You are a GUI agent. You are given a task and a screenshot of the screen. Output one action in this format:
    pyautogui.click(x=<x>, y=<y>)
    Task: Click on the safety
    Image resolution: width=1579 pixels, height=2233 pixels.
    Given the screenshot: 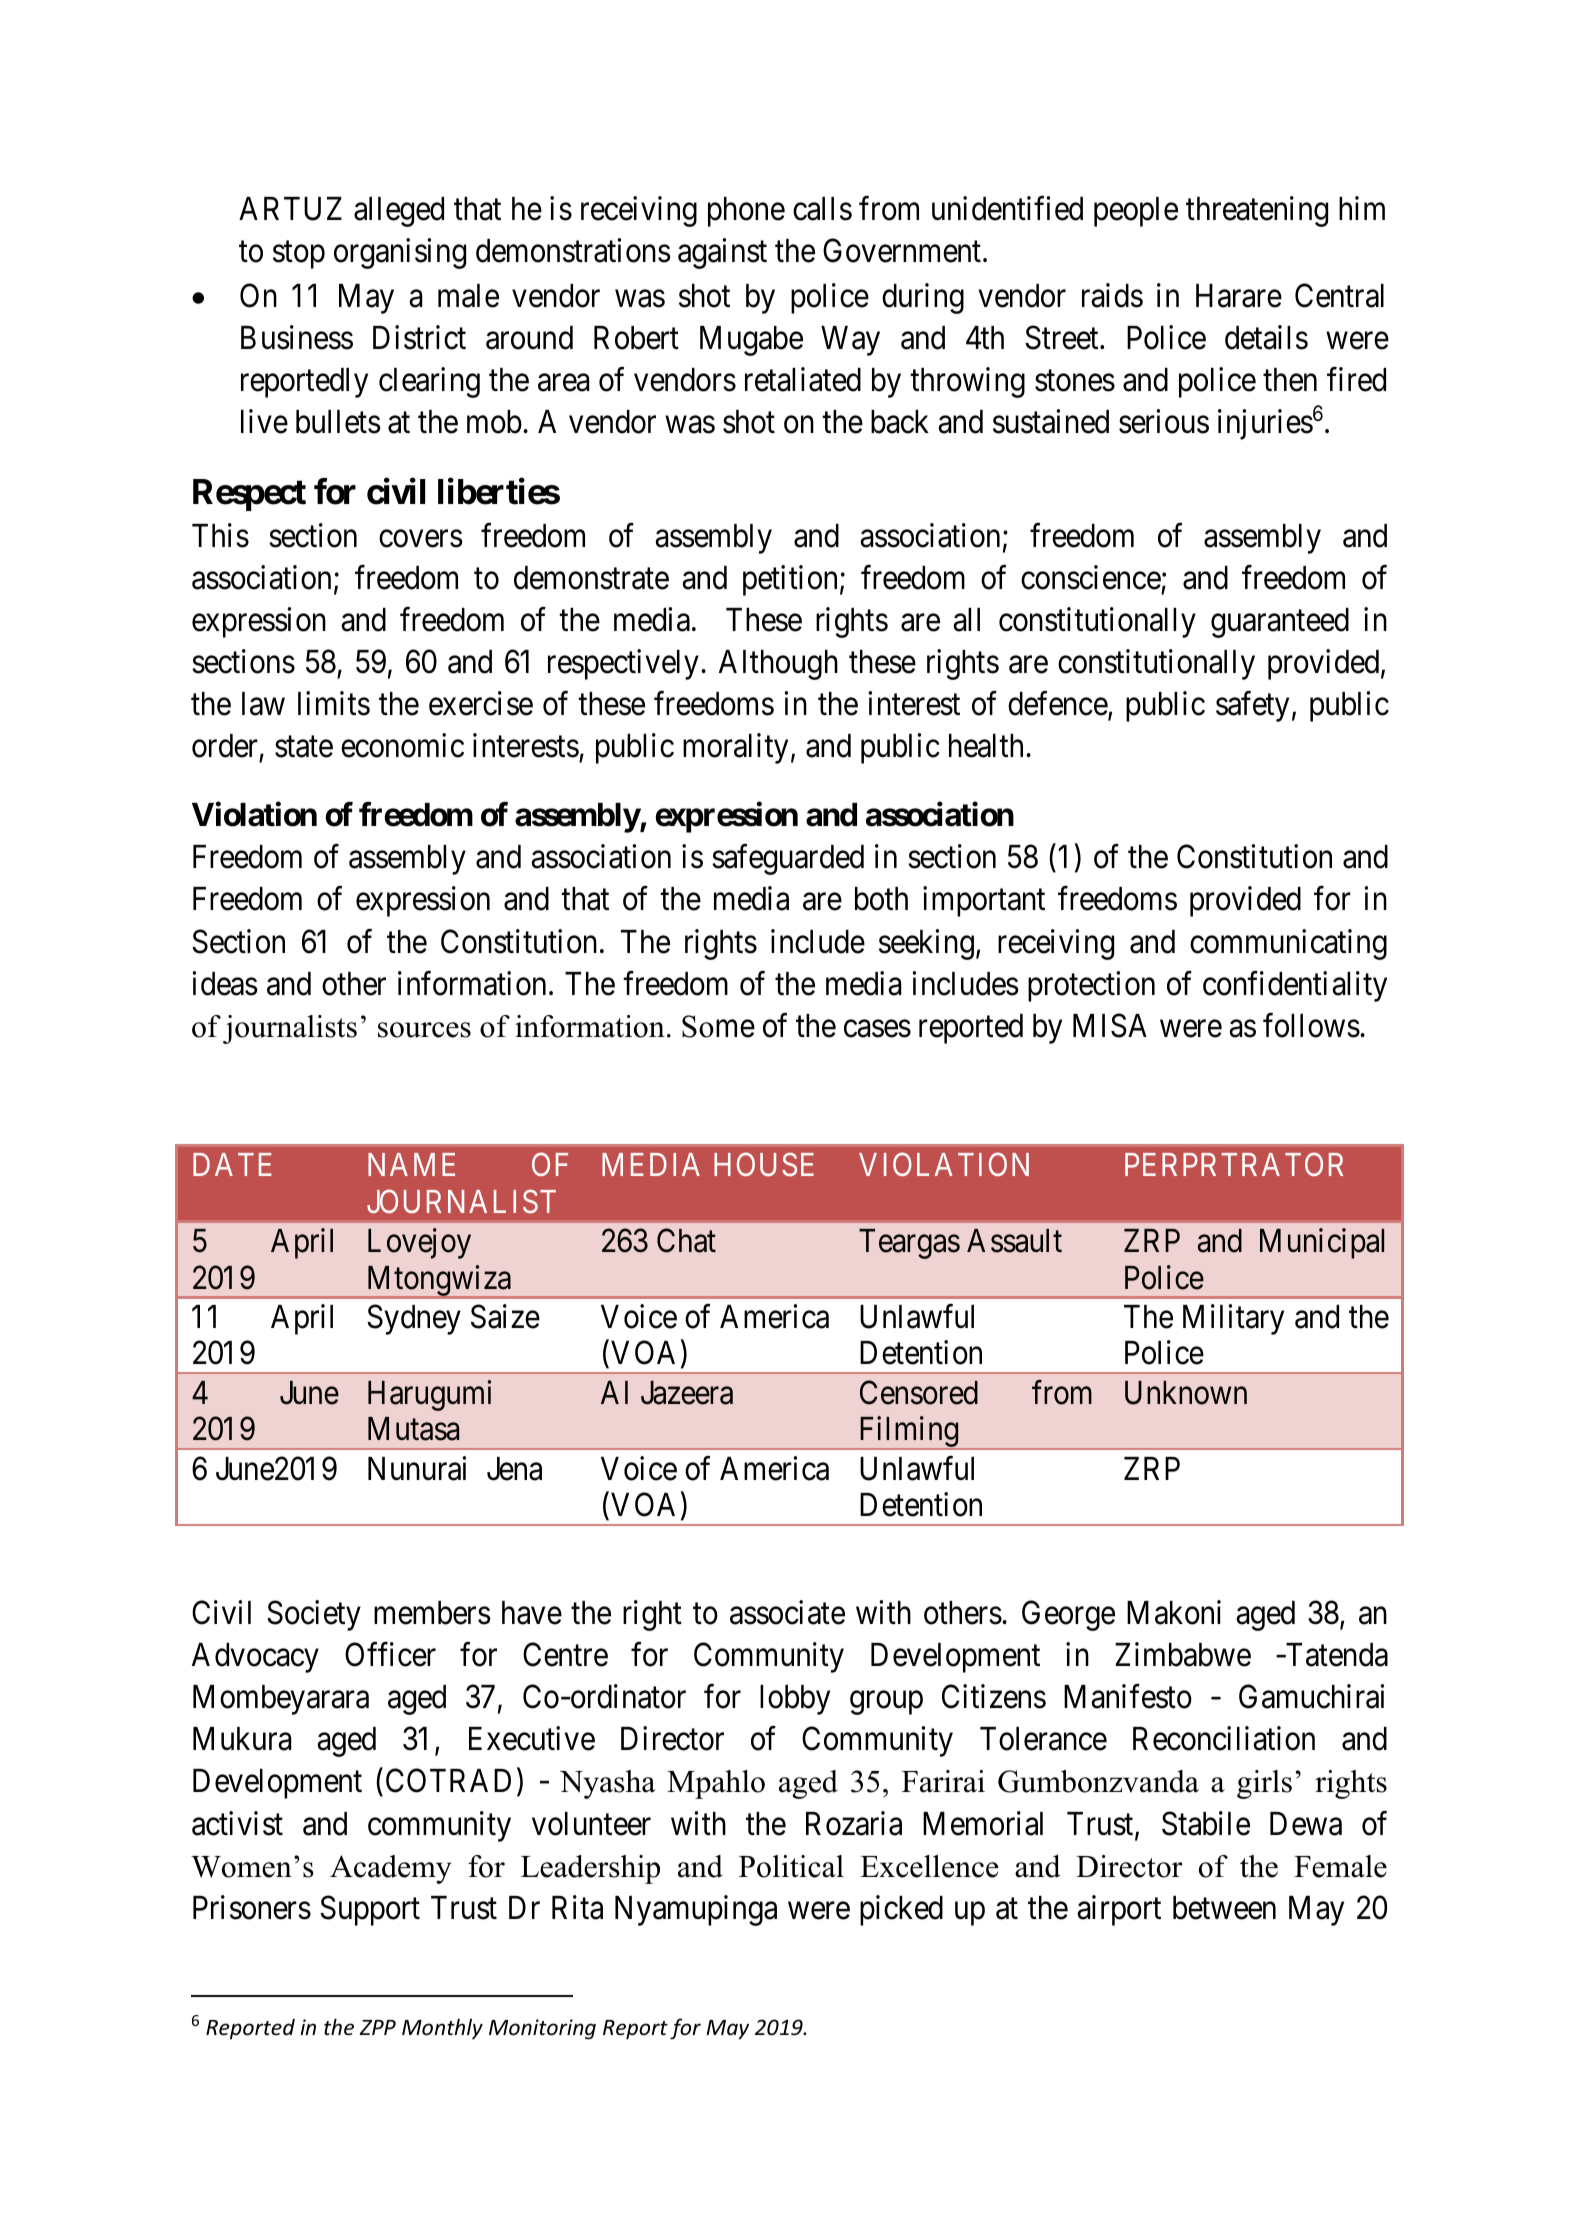 What is the action you would take?
    pyautogui.click(x=1252, y=707)
